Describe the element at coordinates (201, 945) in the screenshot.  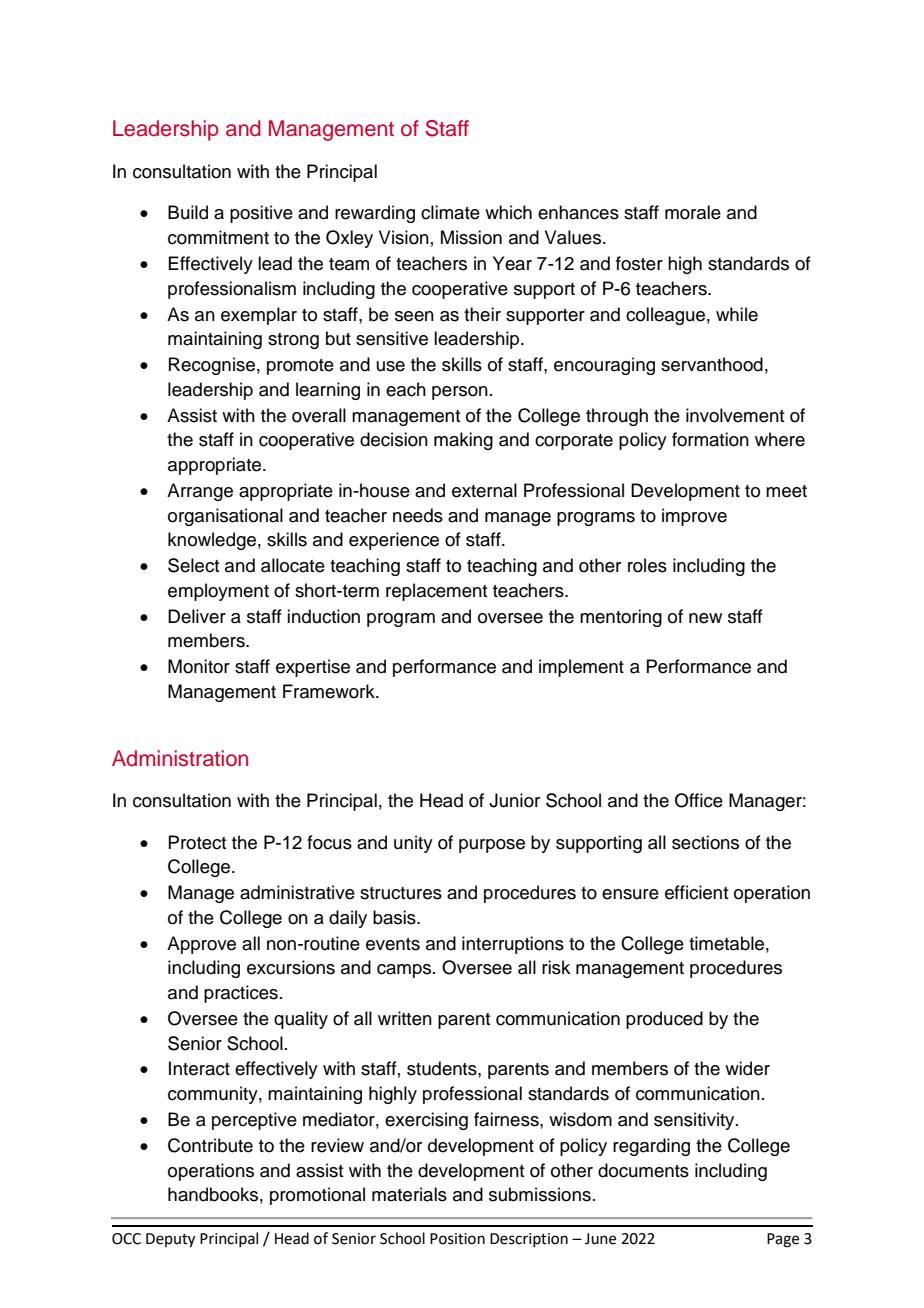
I see `Approve` at that location.
